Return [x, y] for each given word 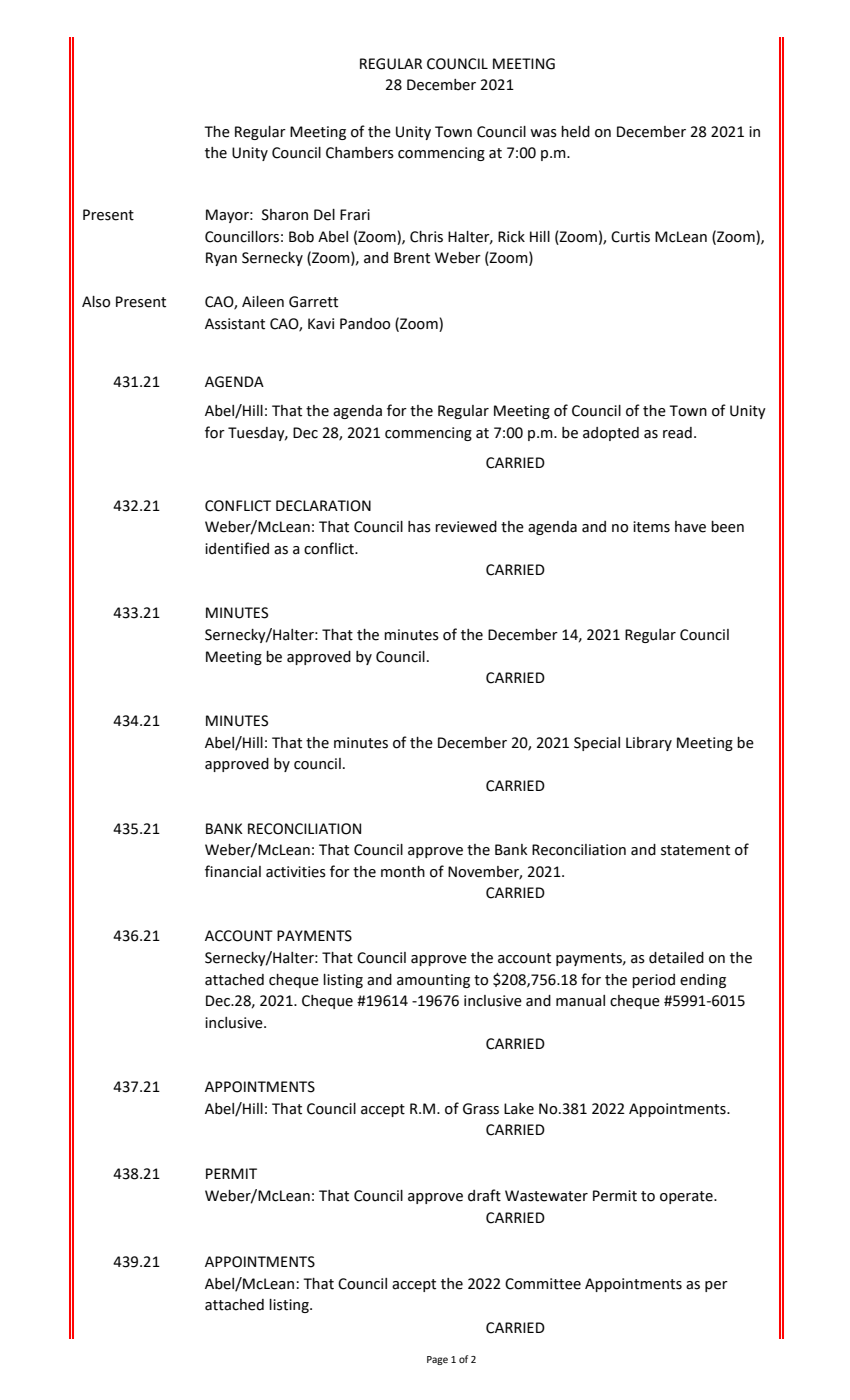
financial [233, 871]
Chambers [360, 153]
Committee [543, 1284]
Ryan [221, 259]
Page [437, 1360]
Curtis [630, 237]
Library [649, 744]
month [403, 872]
